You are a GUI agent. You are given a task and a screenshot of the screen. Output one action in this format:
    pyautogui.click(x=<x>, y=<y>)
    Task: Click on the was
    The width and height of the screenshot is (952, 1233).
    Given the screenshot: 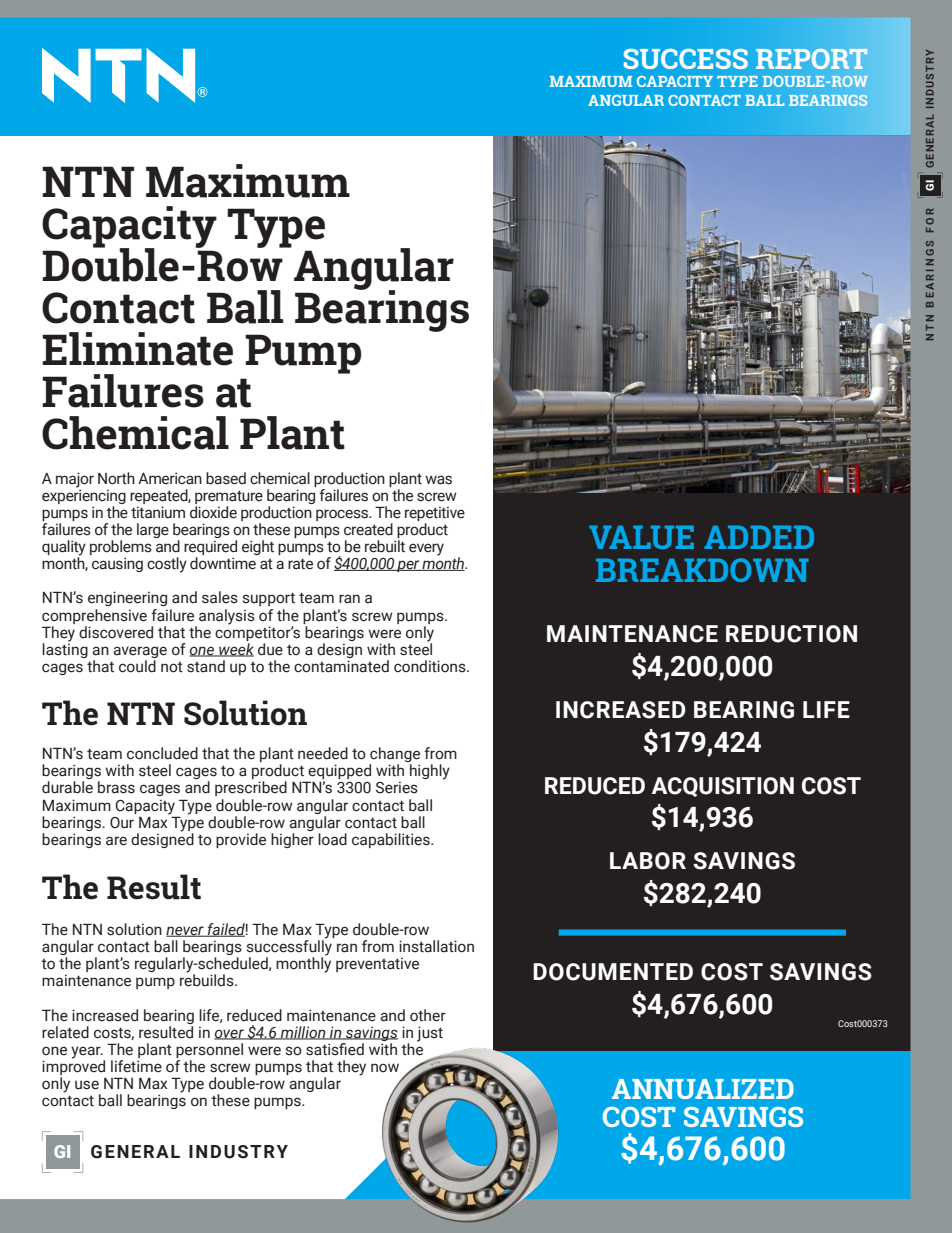 What is the action you would take?
    pyautogui.click(x=438, y=480)
